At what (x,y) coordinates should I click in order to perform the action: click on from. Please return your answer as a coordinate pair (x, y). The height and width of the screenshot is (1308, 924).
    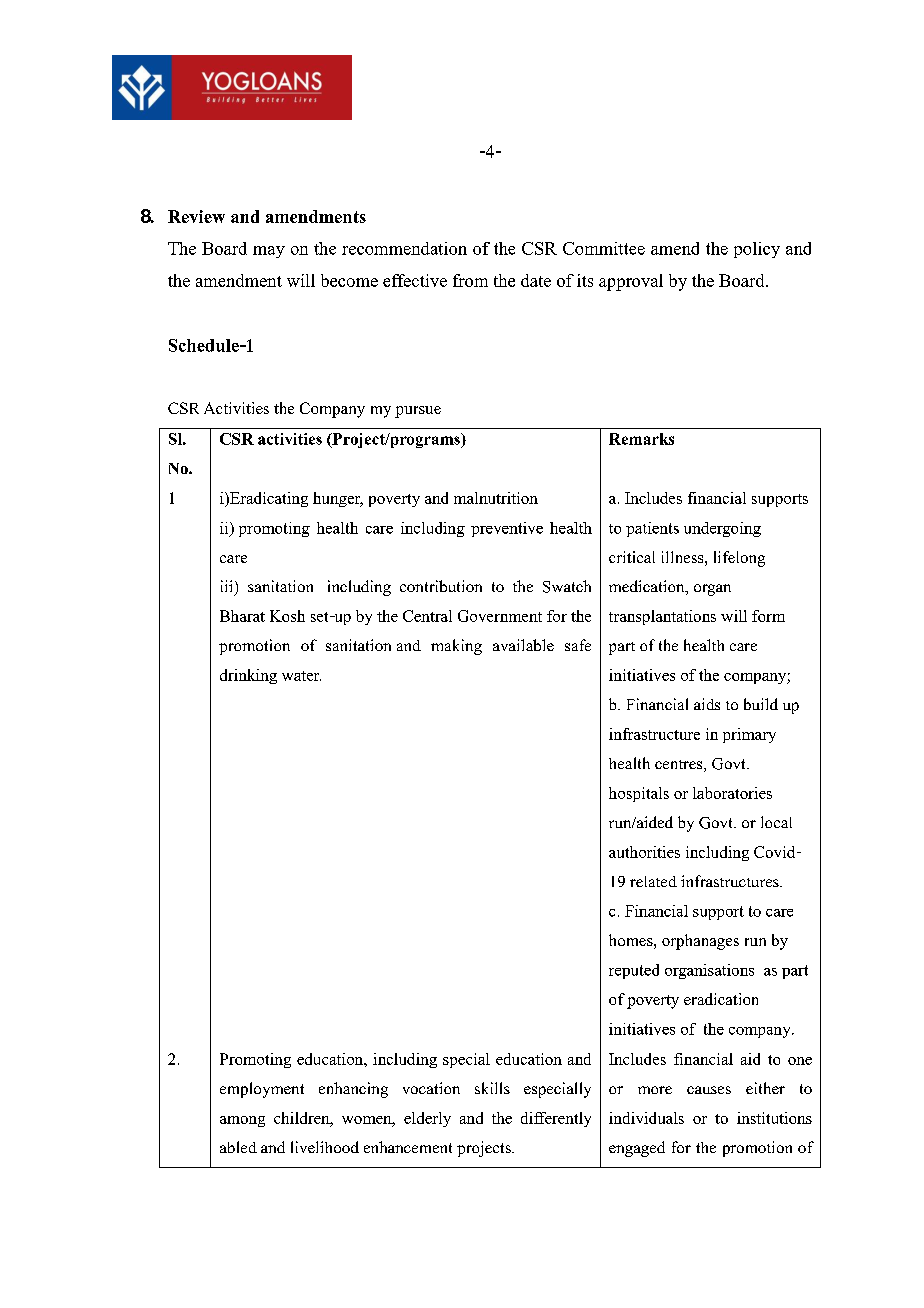
    Looking at the image, I should click on (470, 280).
